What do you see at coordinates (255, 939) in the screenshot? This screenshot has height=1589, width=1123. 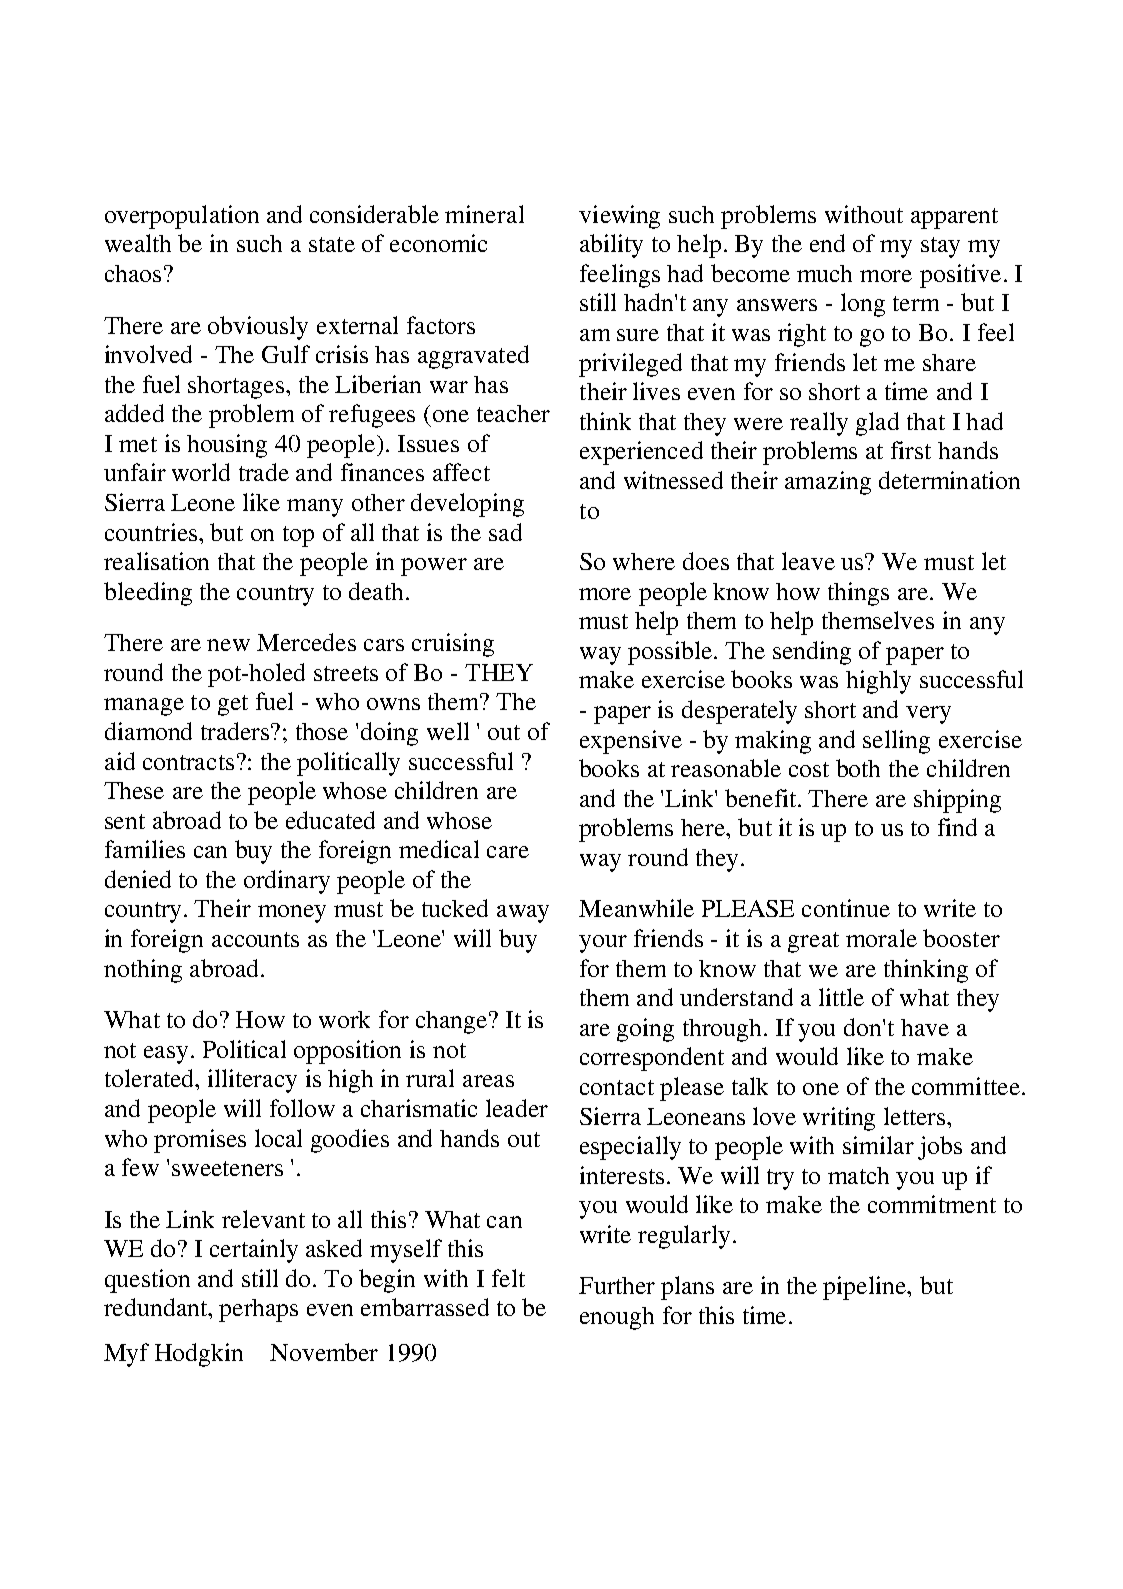 I see `accounts` at bounding box center [255, 939].
